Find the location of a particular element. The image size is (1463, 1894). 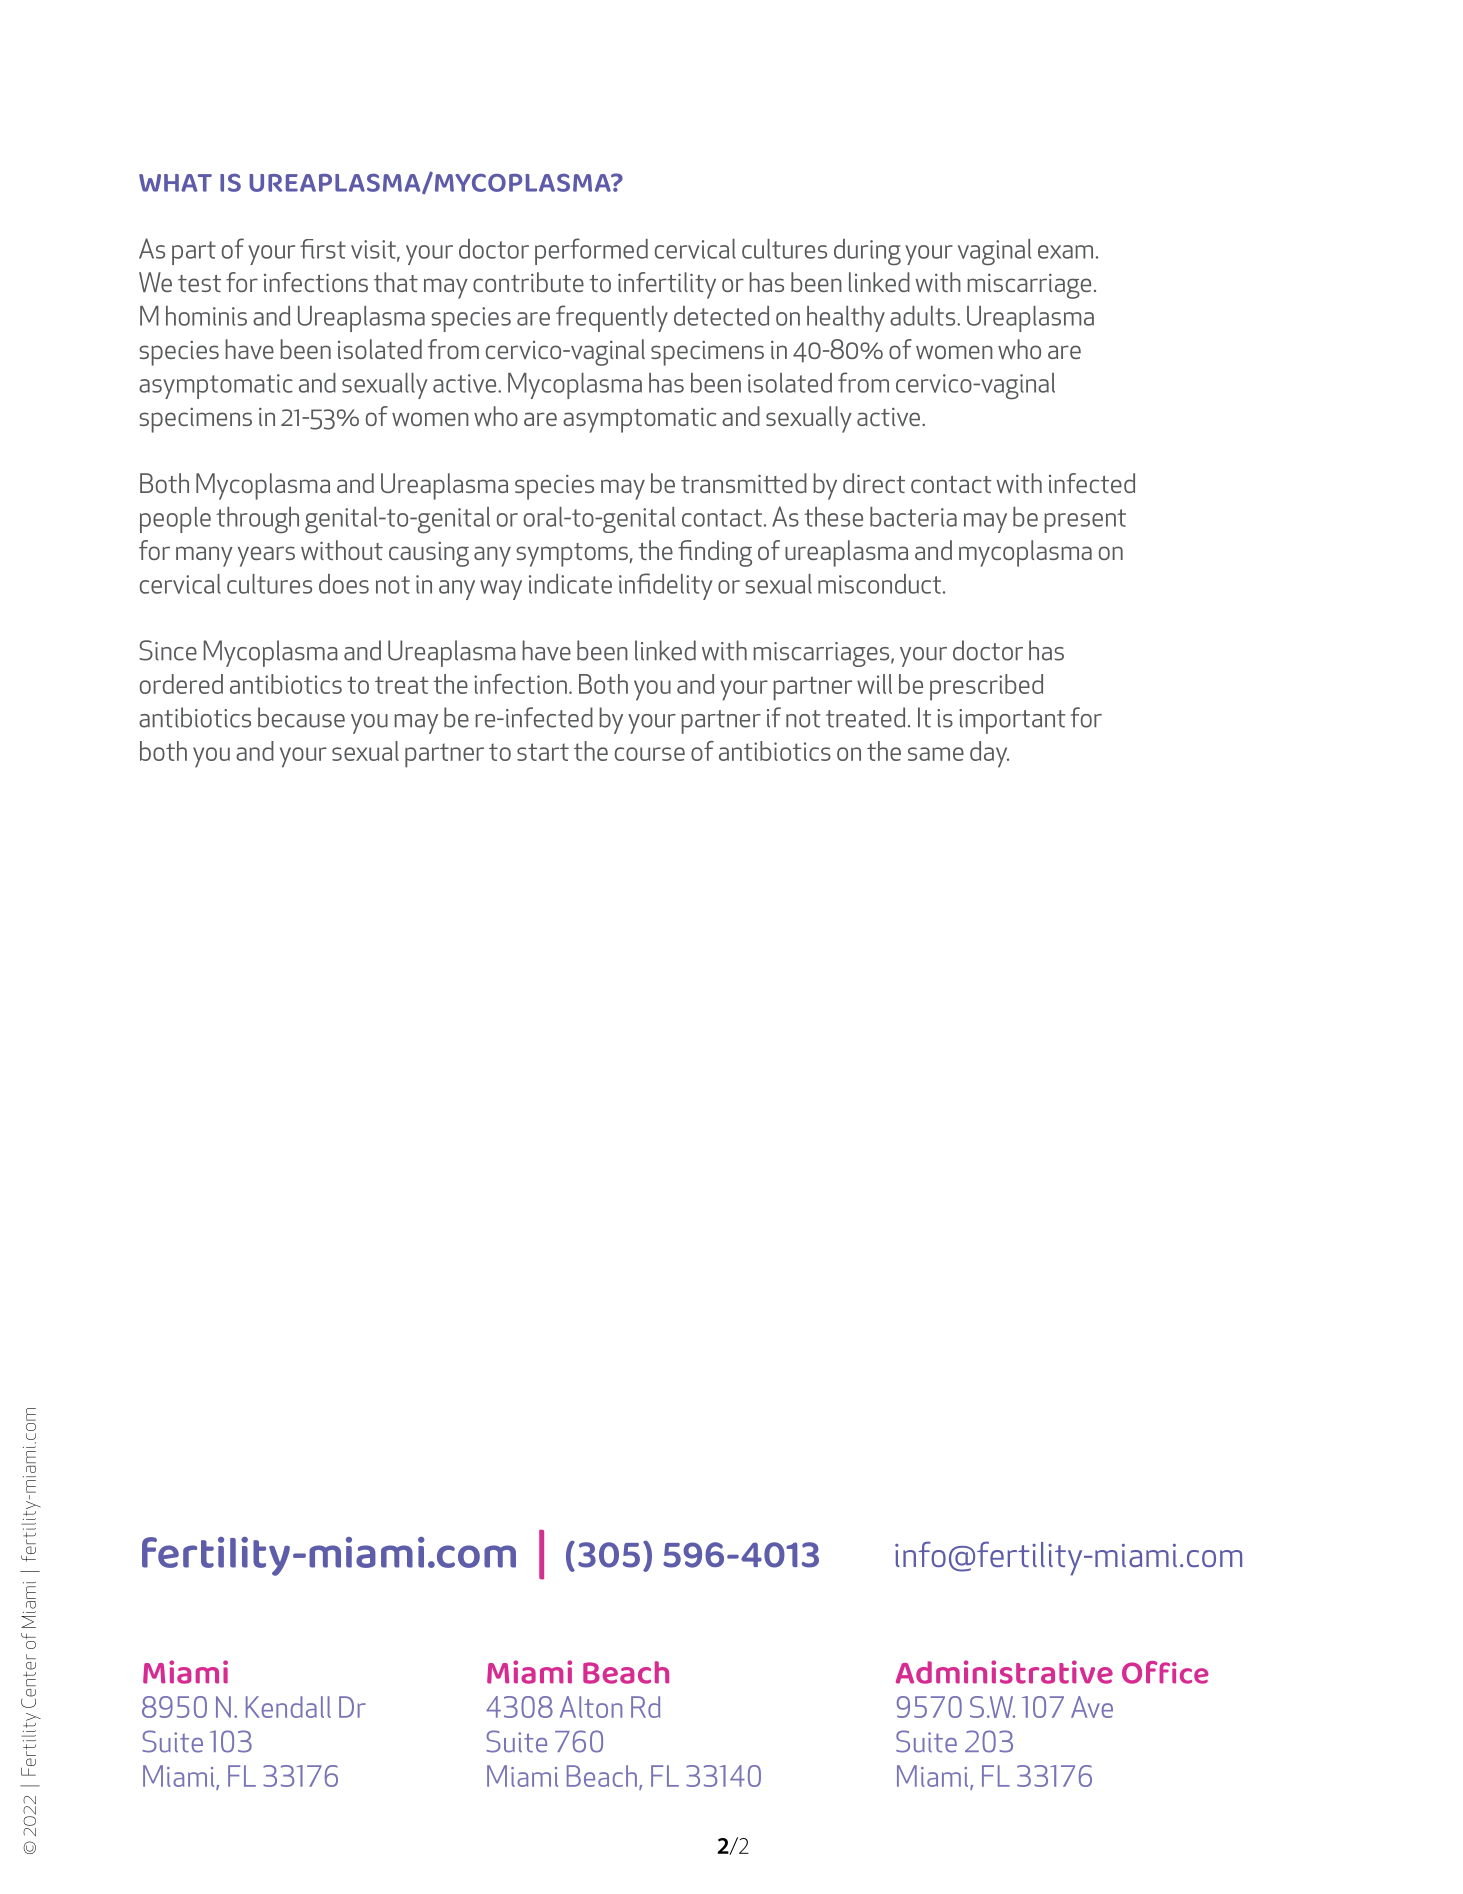

Administrative is located at coordinates (1004, 1672).
